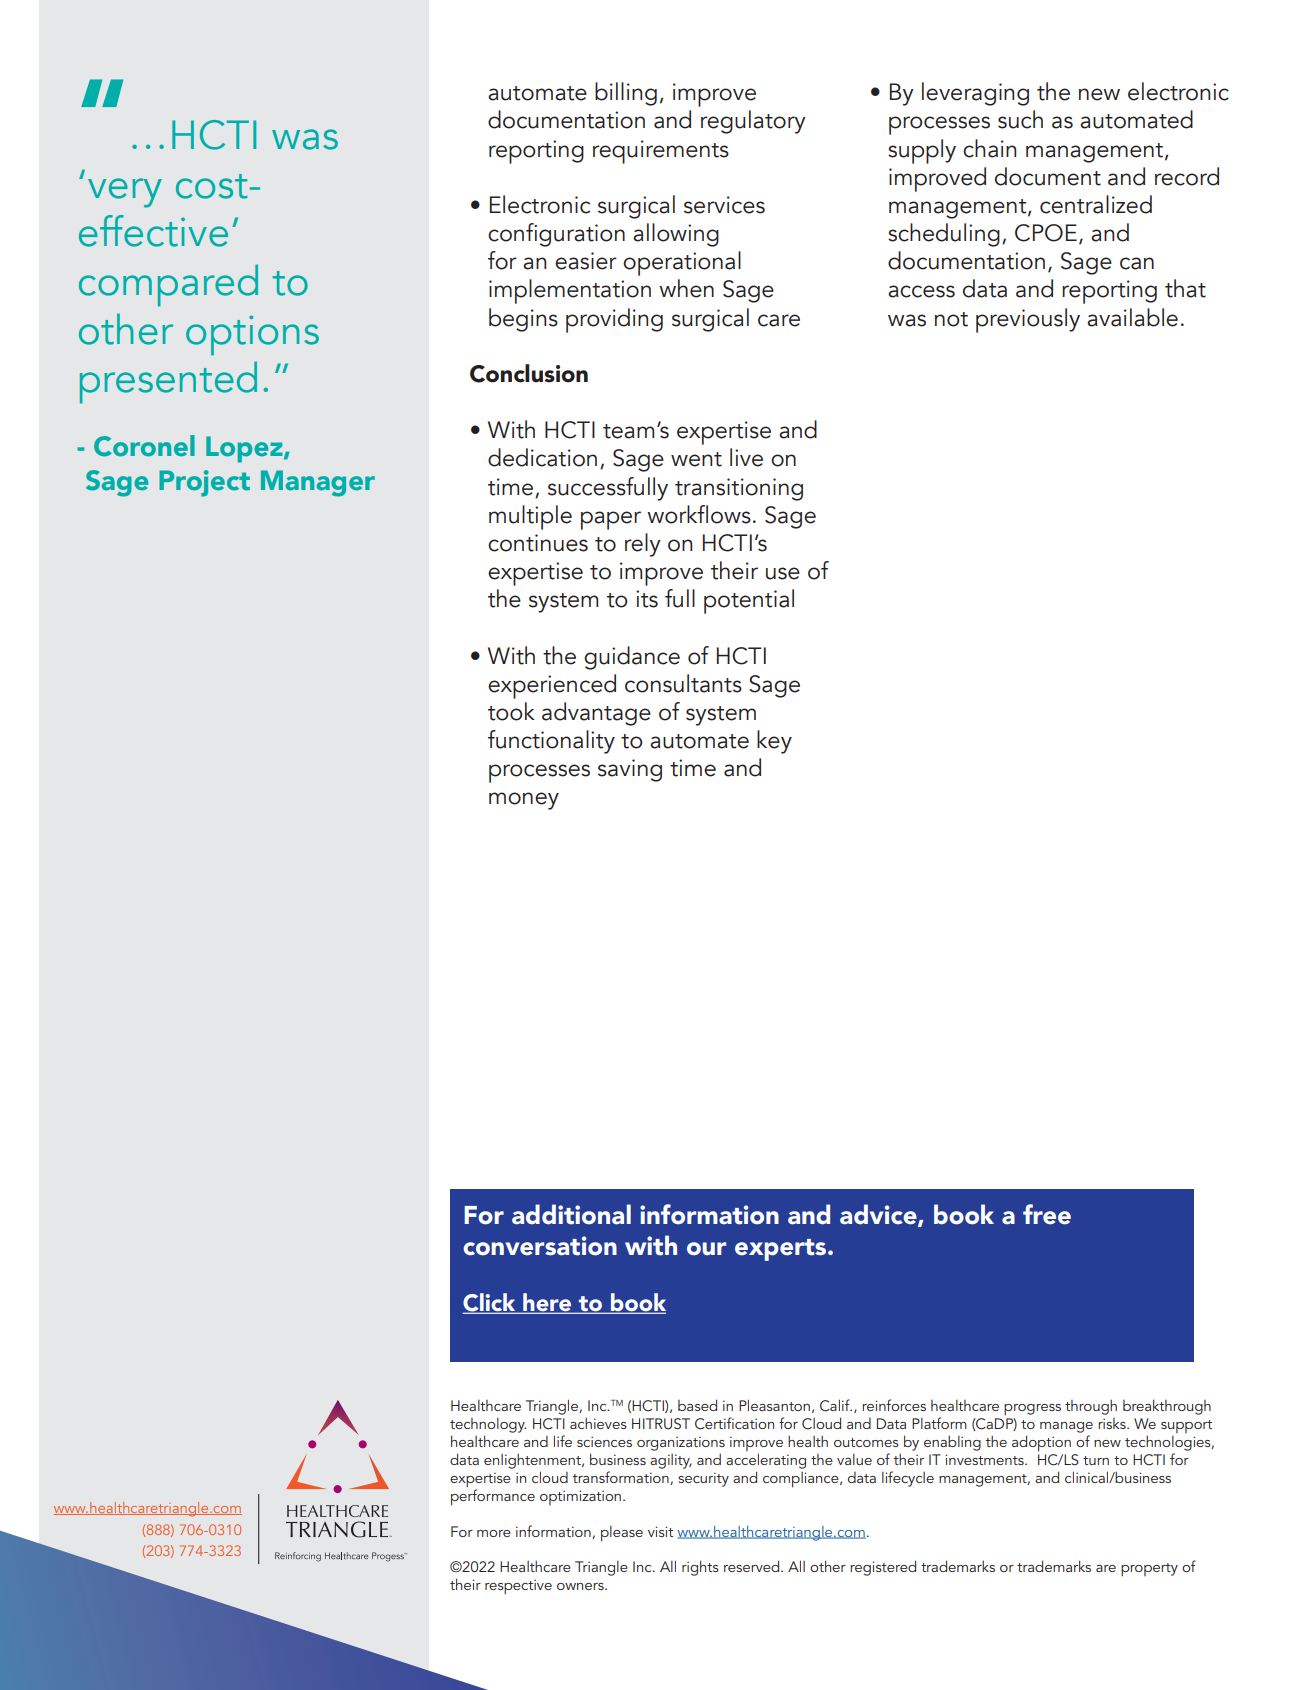 This screenshot has height=1690, width=1306. I want to click on requirements, so click(661, 152).
